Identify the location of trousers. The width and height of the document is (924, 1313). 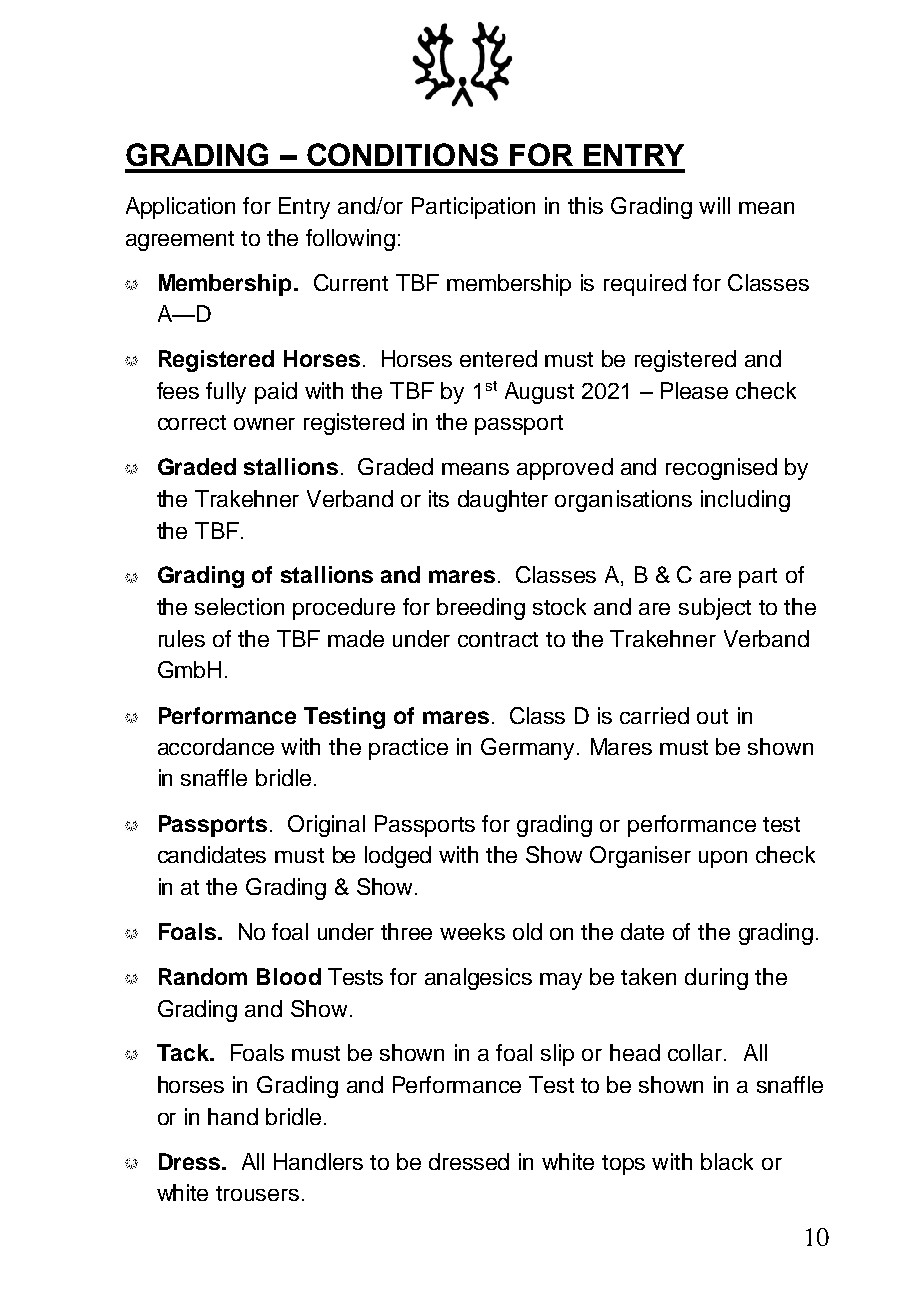
(257, 1193).
